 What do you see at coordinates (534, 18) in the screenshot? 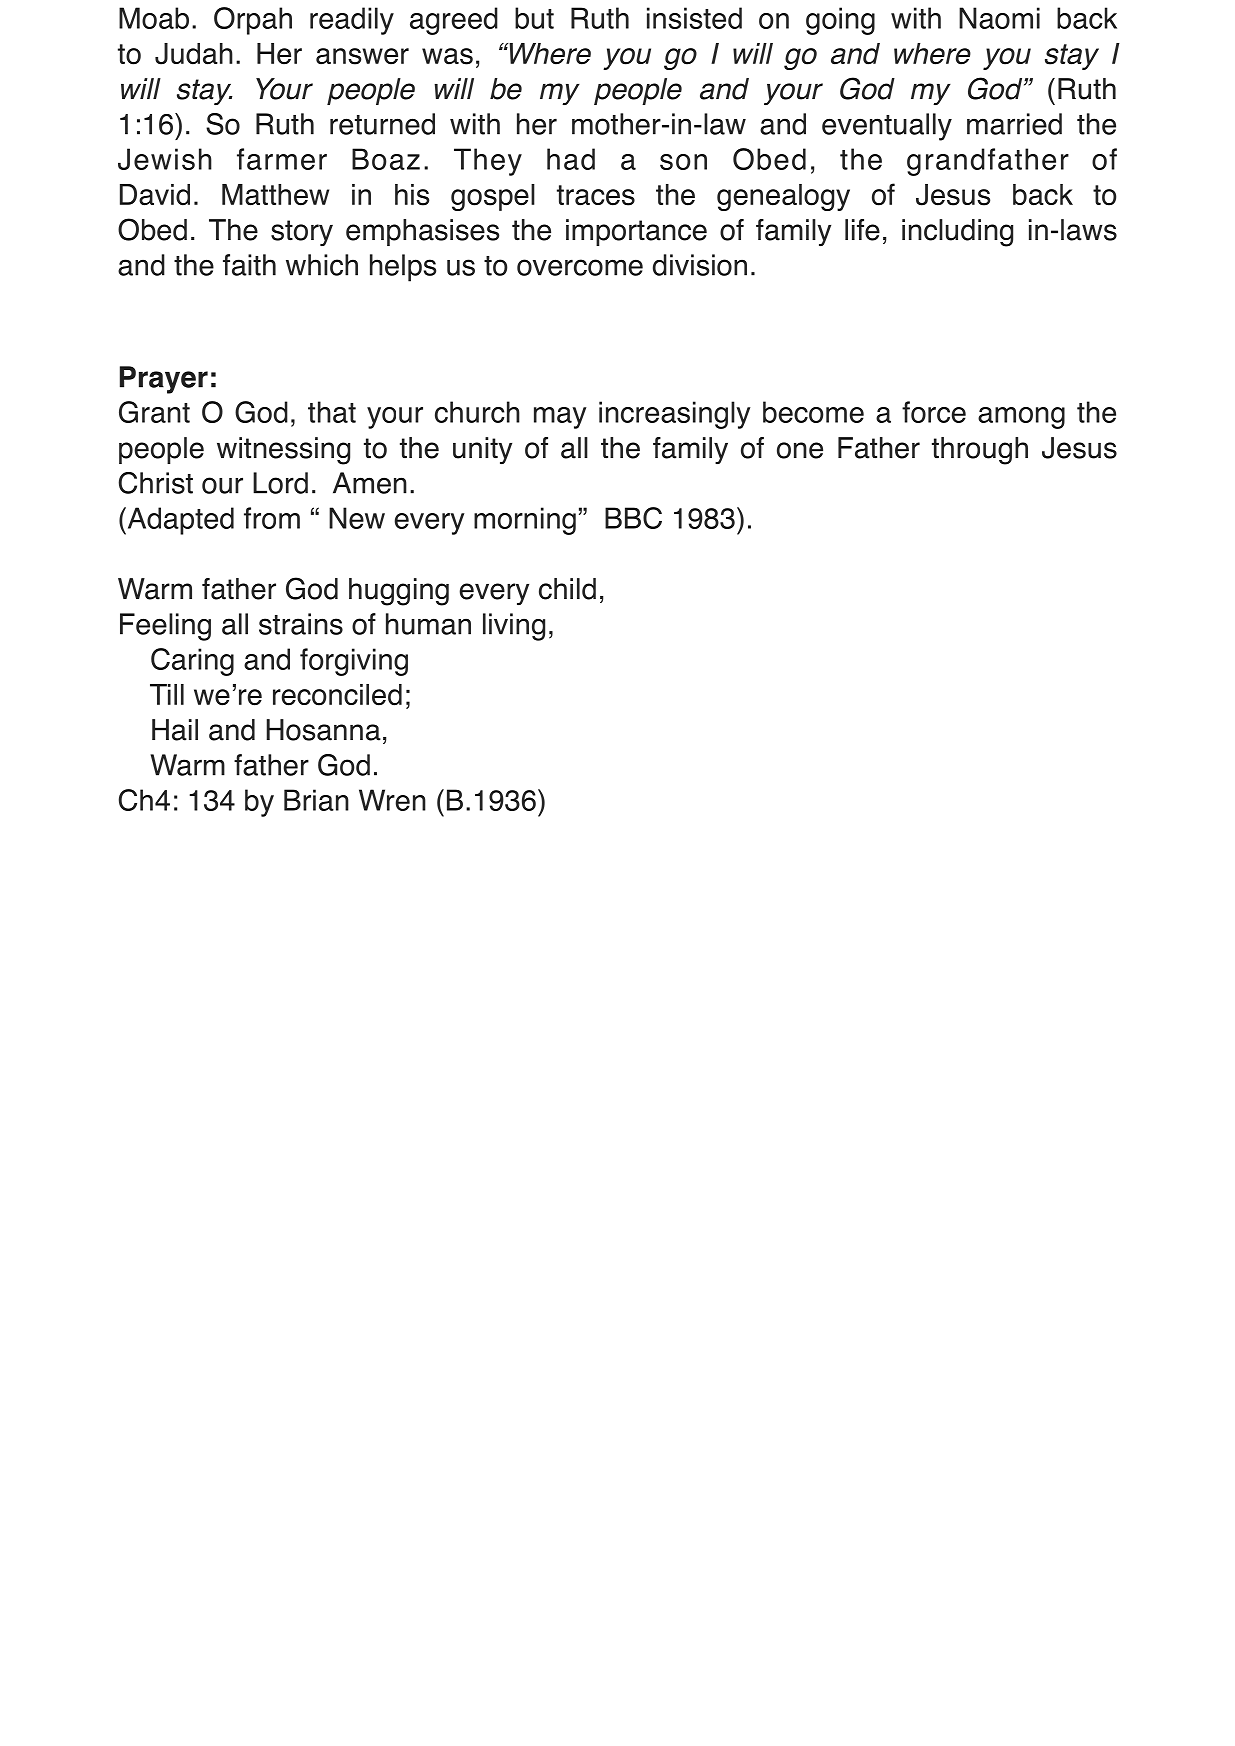
I see `but` at bounding box center [534, 18].
